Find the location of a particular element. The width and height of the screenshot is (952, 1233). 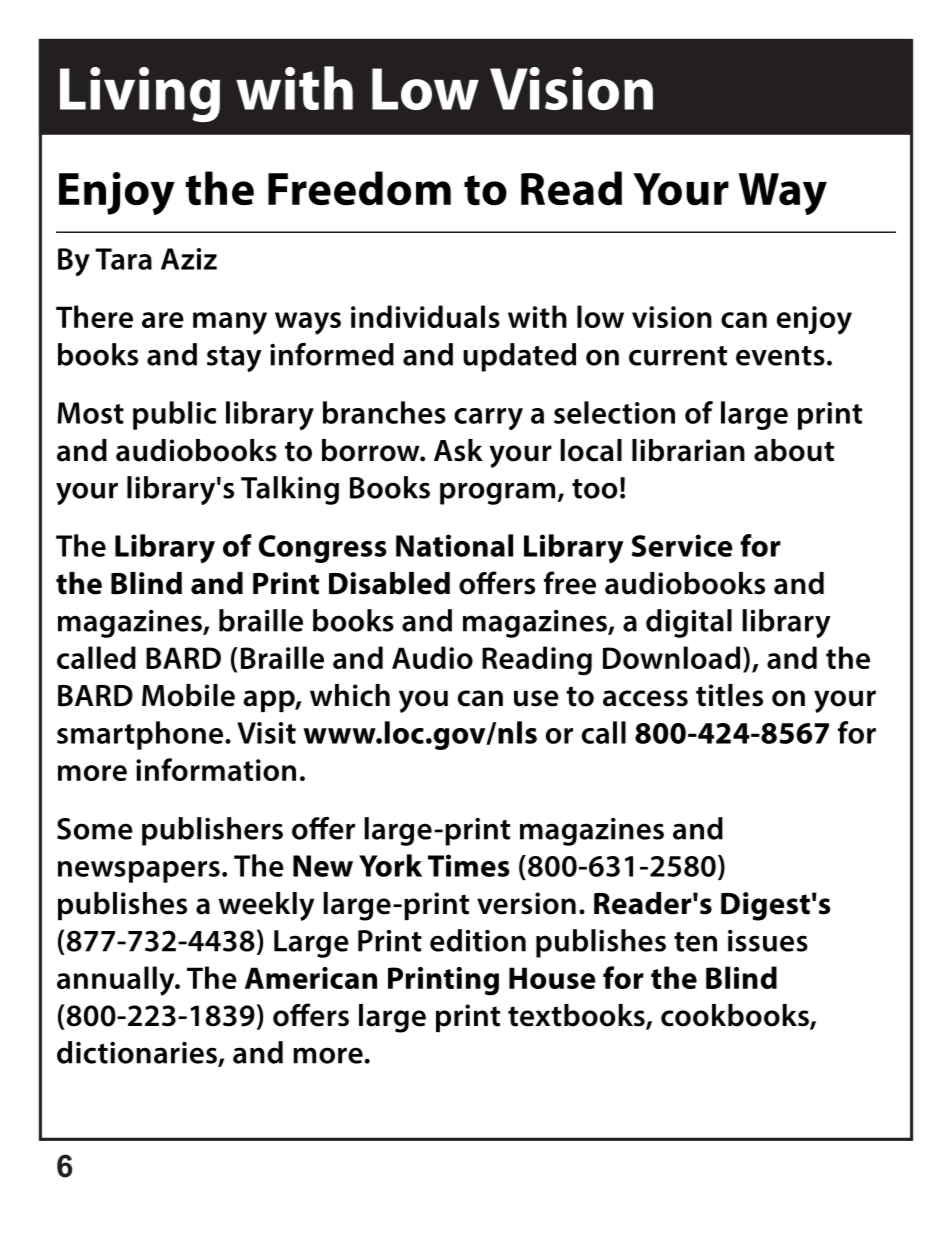

current is located at coordinates (678, 356).
